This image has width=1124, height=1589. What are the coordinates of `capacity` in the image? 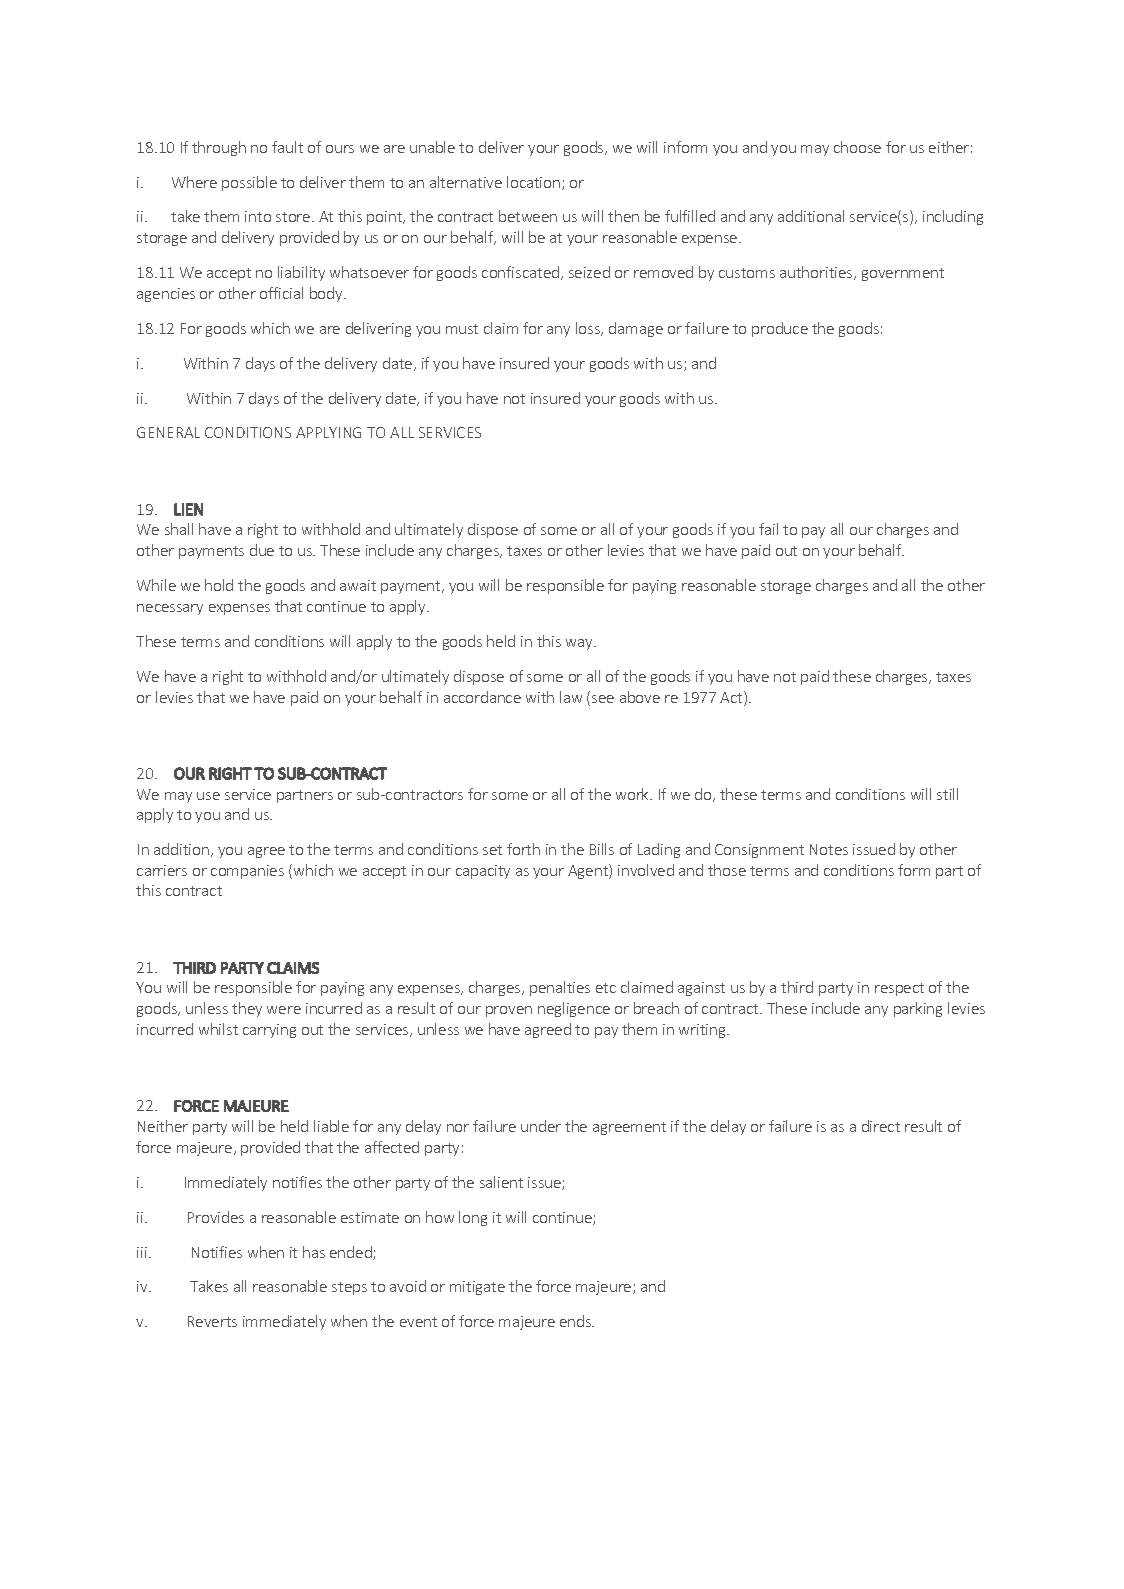 It's located at (483, 872).
